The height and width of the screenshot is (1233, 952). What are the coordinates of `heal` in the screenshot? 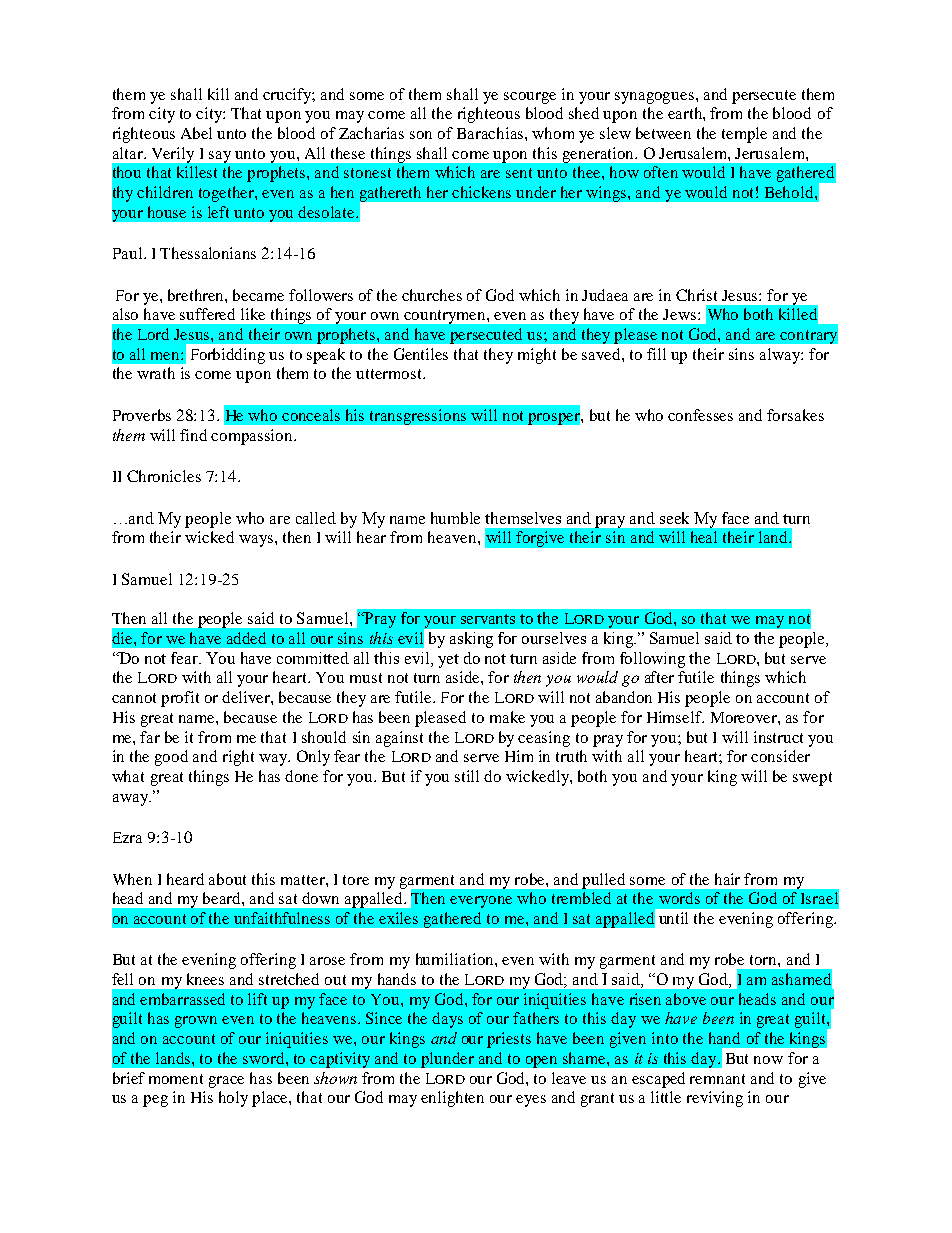 It's located at (704, 537).
